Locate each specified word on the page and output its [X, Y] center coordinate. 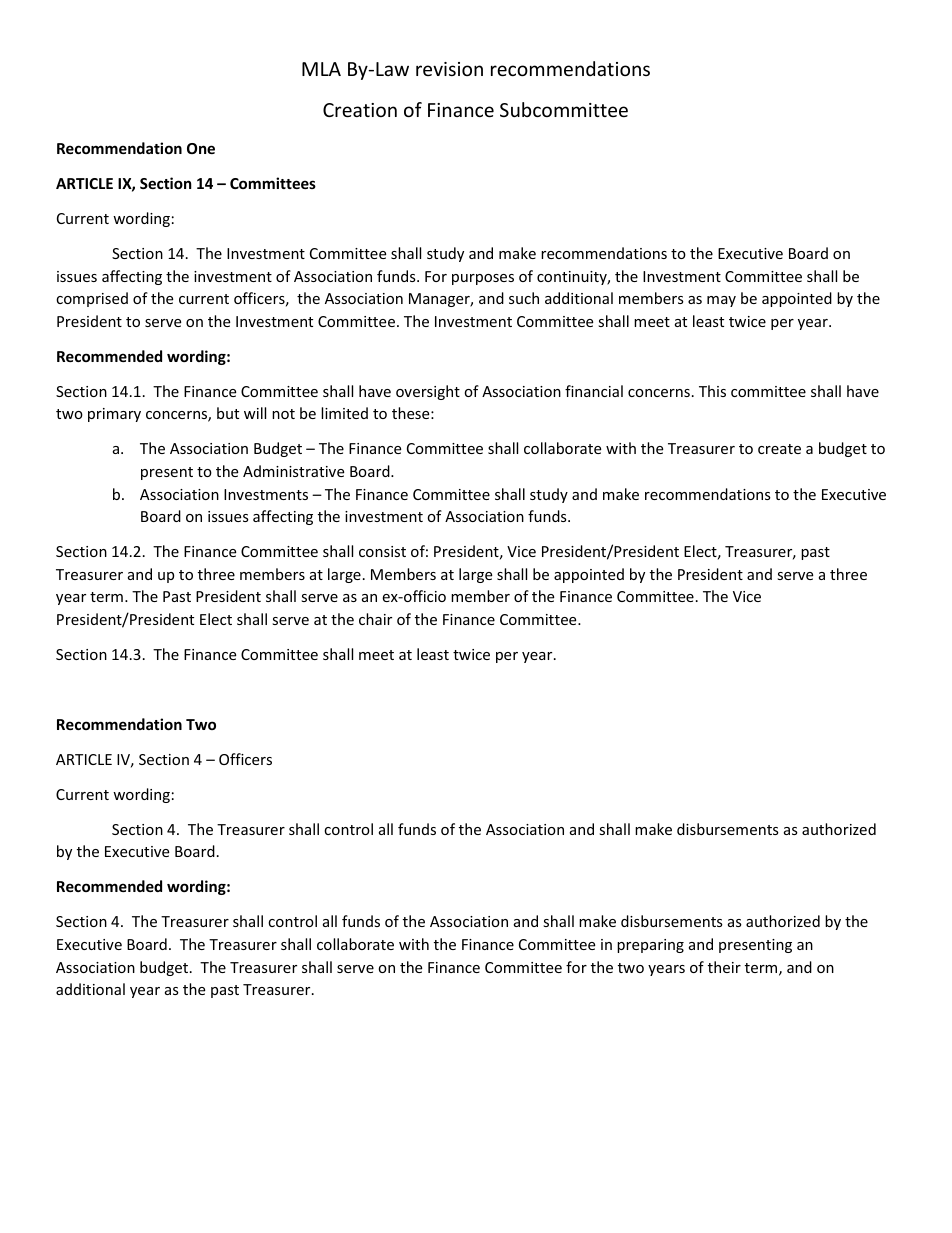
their [724, 967]
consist [382, 551]
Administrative [293, 471]
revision [449, 69]
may [721, 301]
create [779, 449]
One [201, 148]
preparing [650, 946]
